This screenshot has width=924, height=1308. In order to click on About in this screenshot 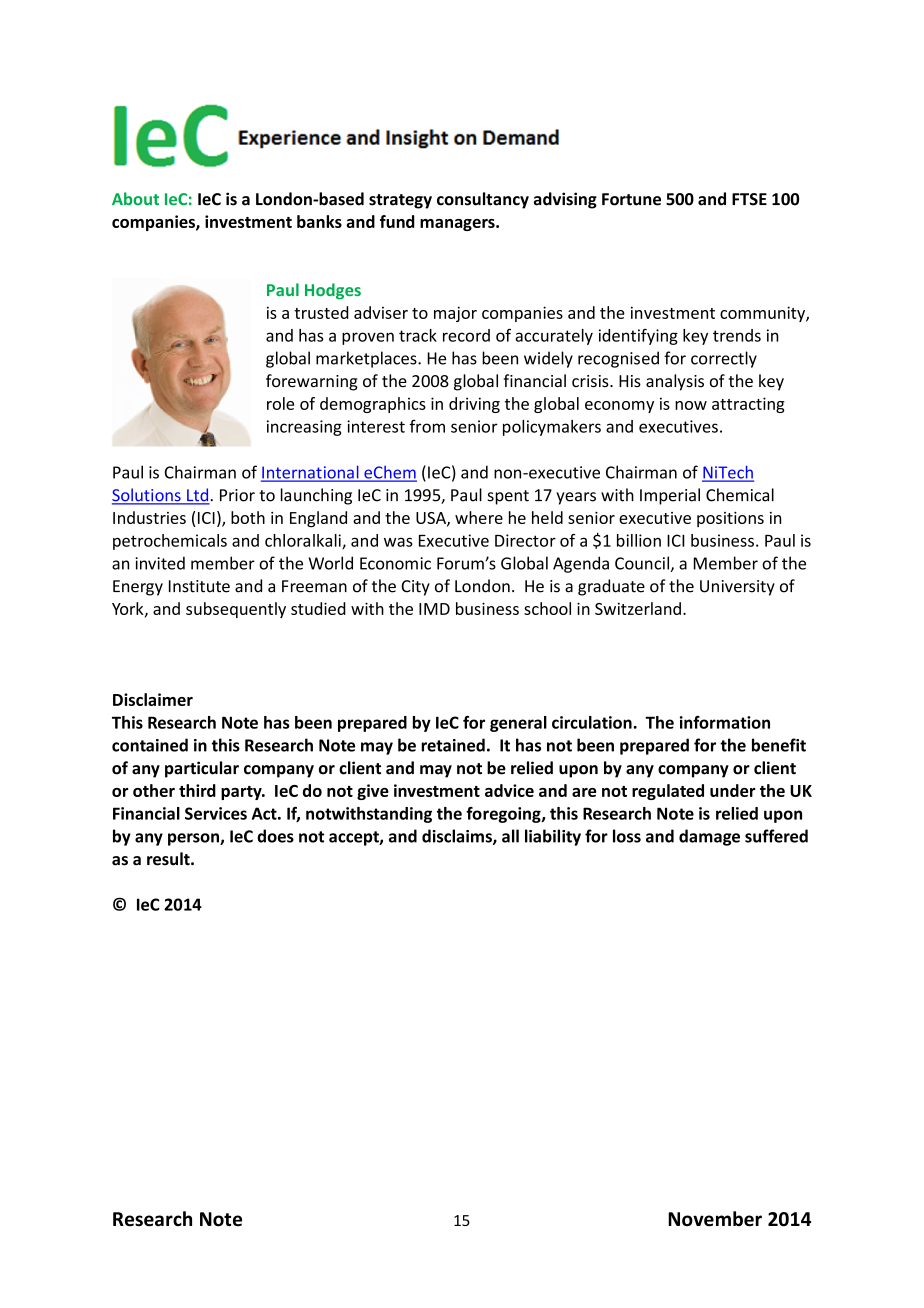, I will do `click(135, 198)`.
